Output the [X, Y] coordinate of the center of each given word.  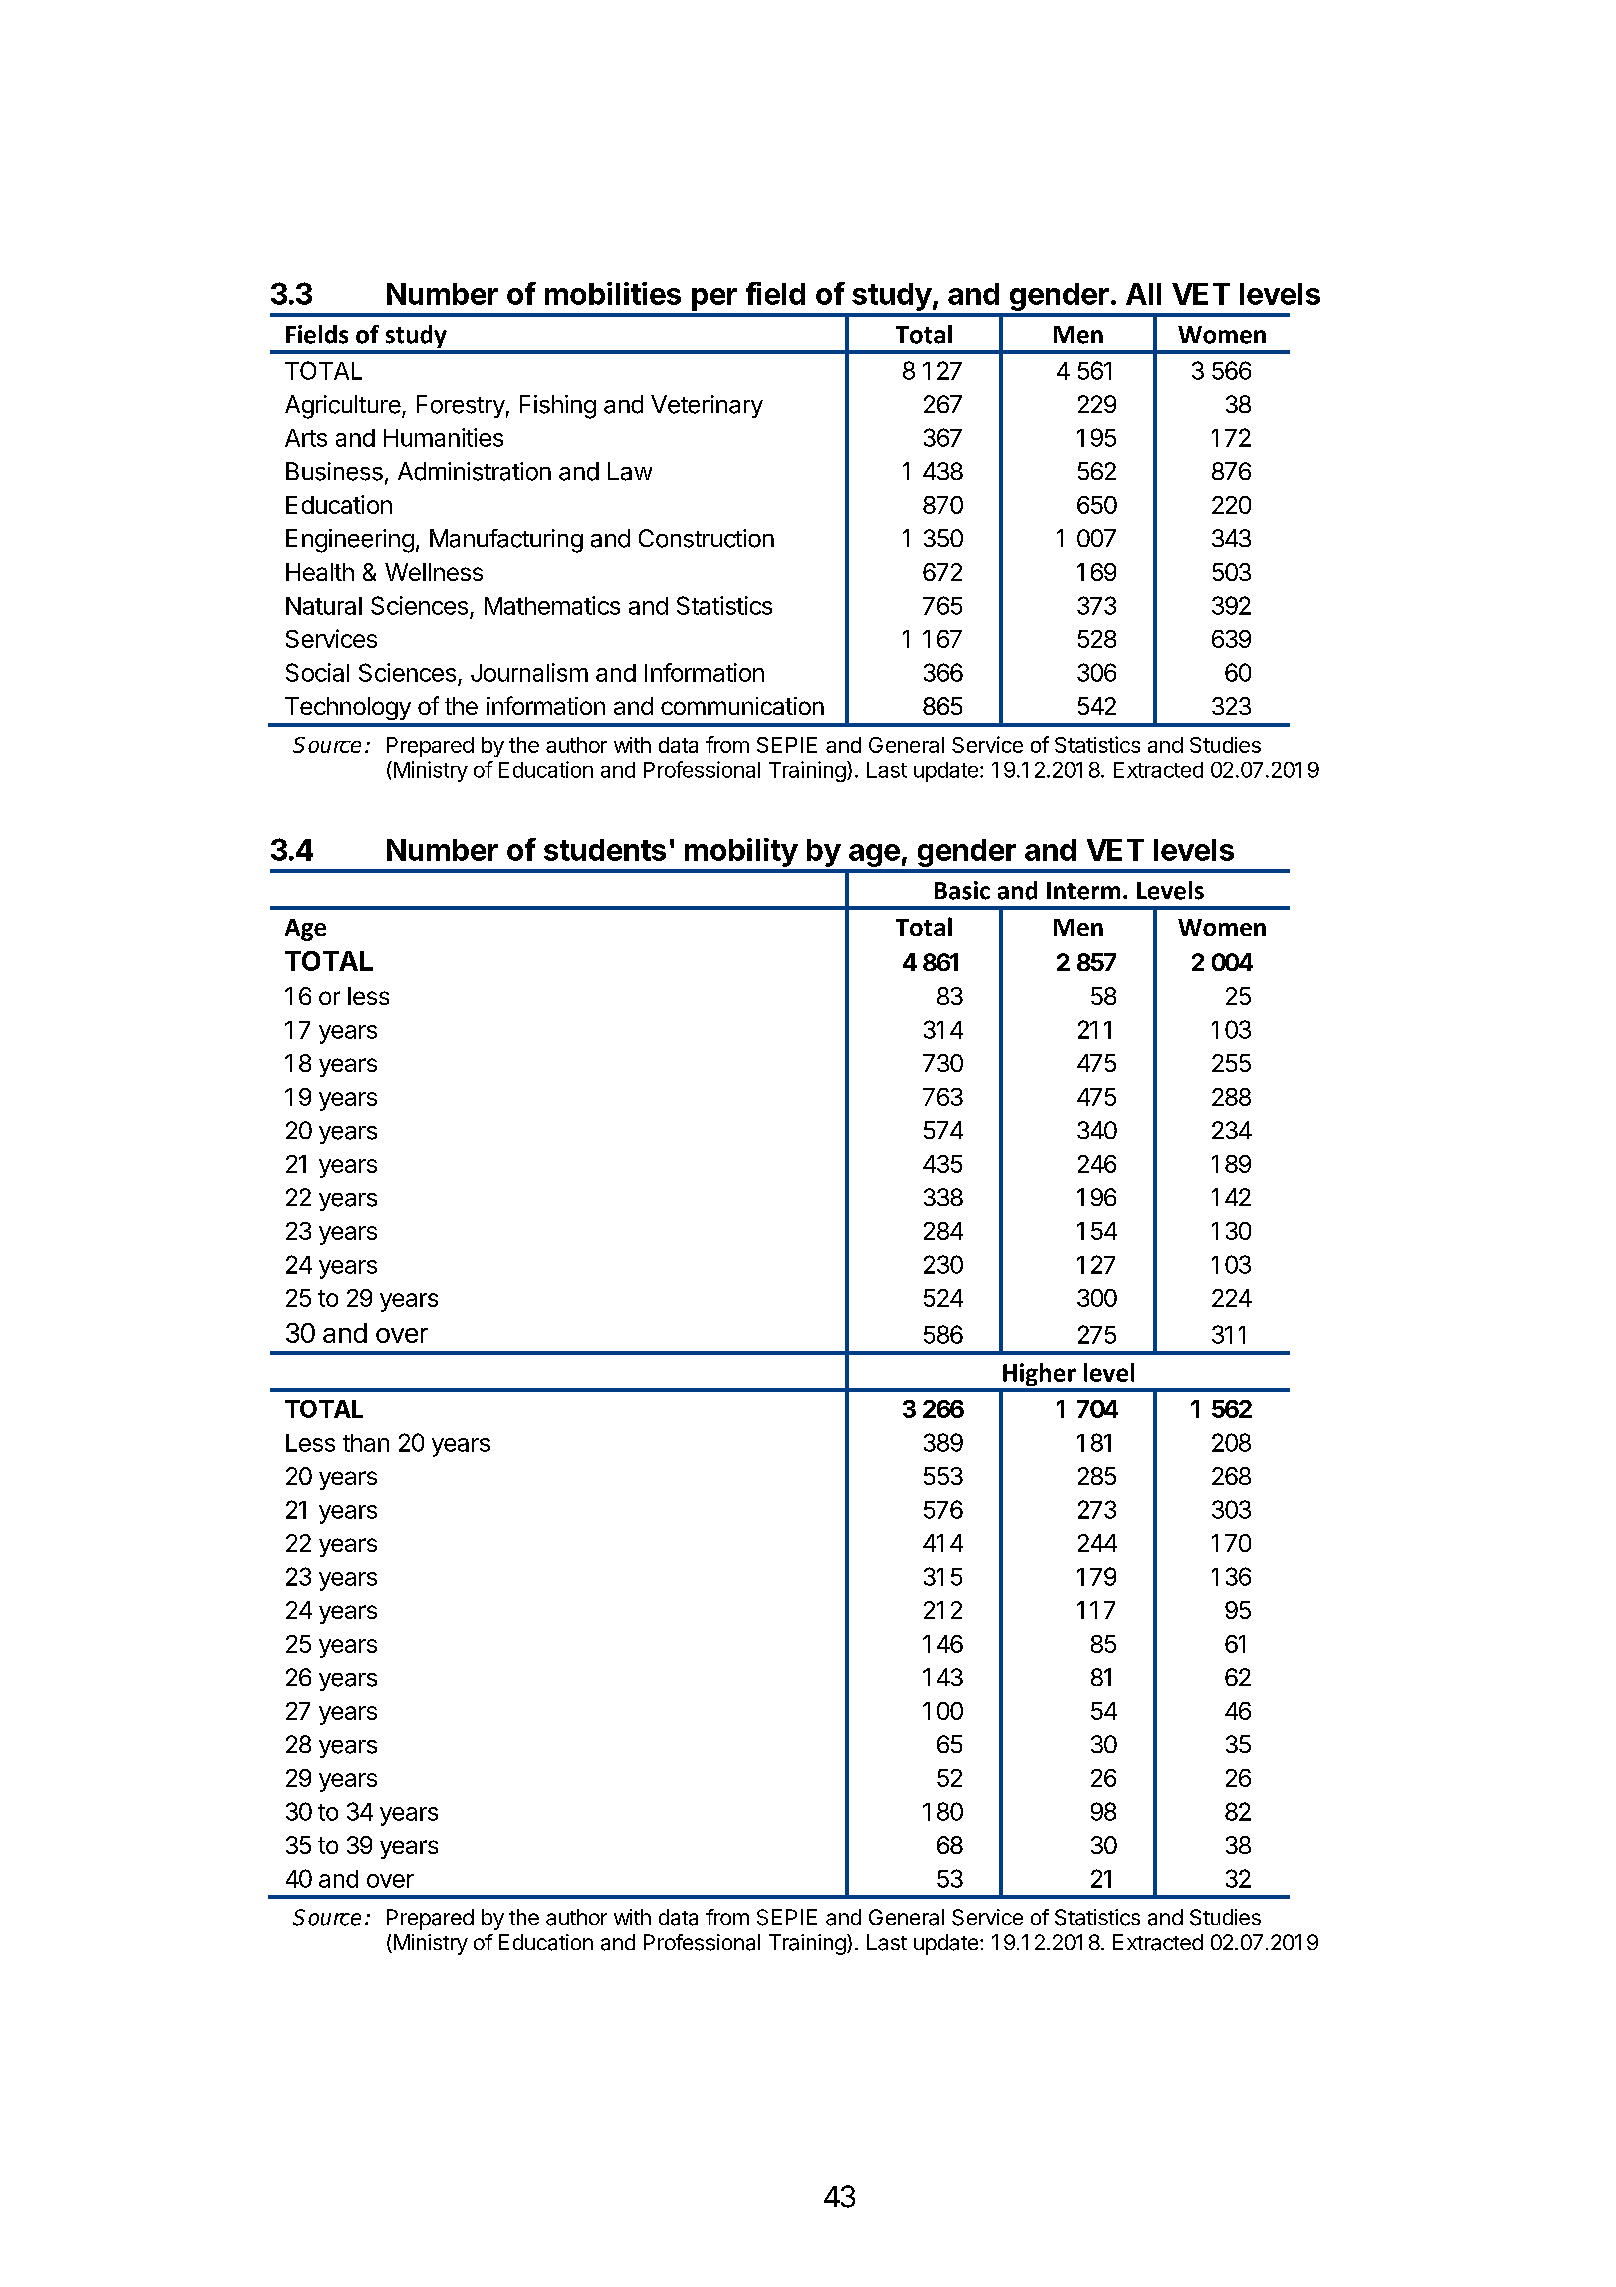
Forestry [461, 406]
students [605, 850]
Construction [706, 538]
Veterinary [707, 406]
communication [742, 706]
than [366, 1443]
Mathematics [552, 605]
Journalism [529, 672]
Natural [324, 606]
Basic [962, 890]
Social [317, 672]
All [1143, 294]
